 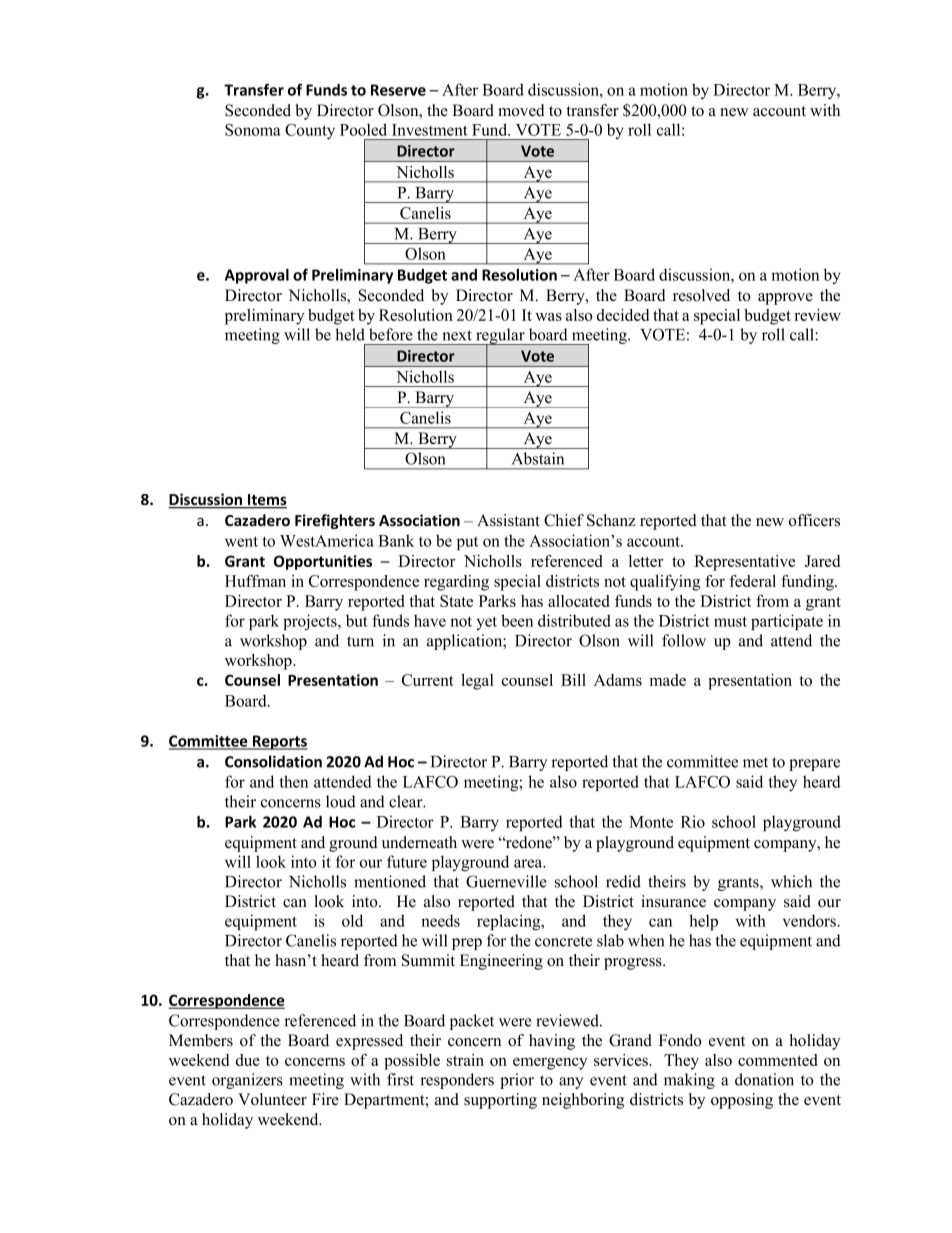 What do you see at coordinates (701, 295) in the image?
I see `resolved` at bounding box center [701, 295].
